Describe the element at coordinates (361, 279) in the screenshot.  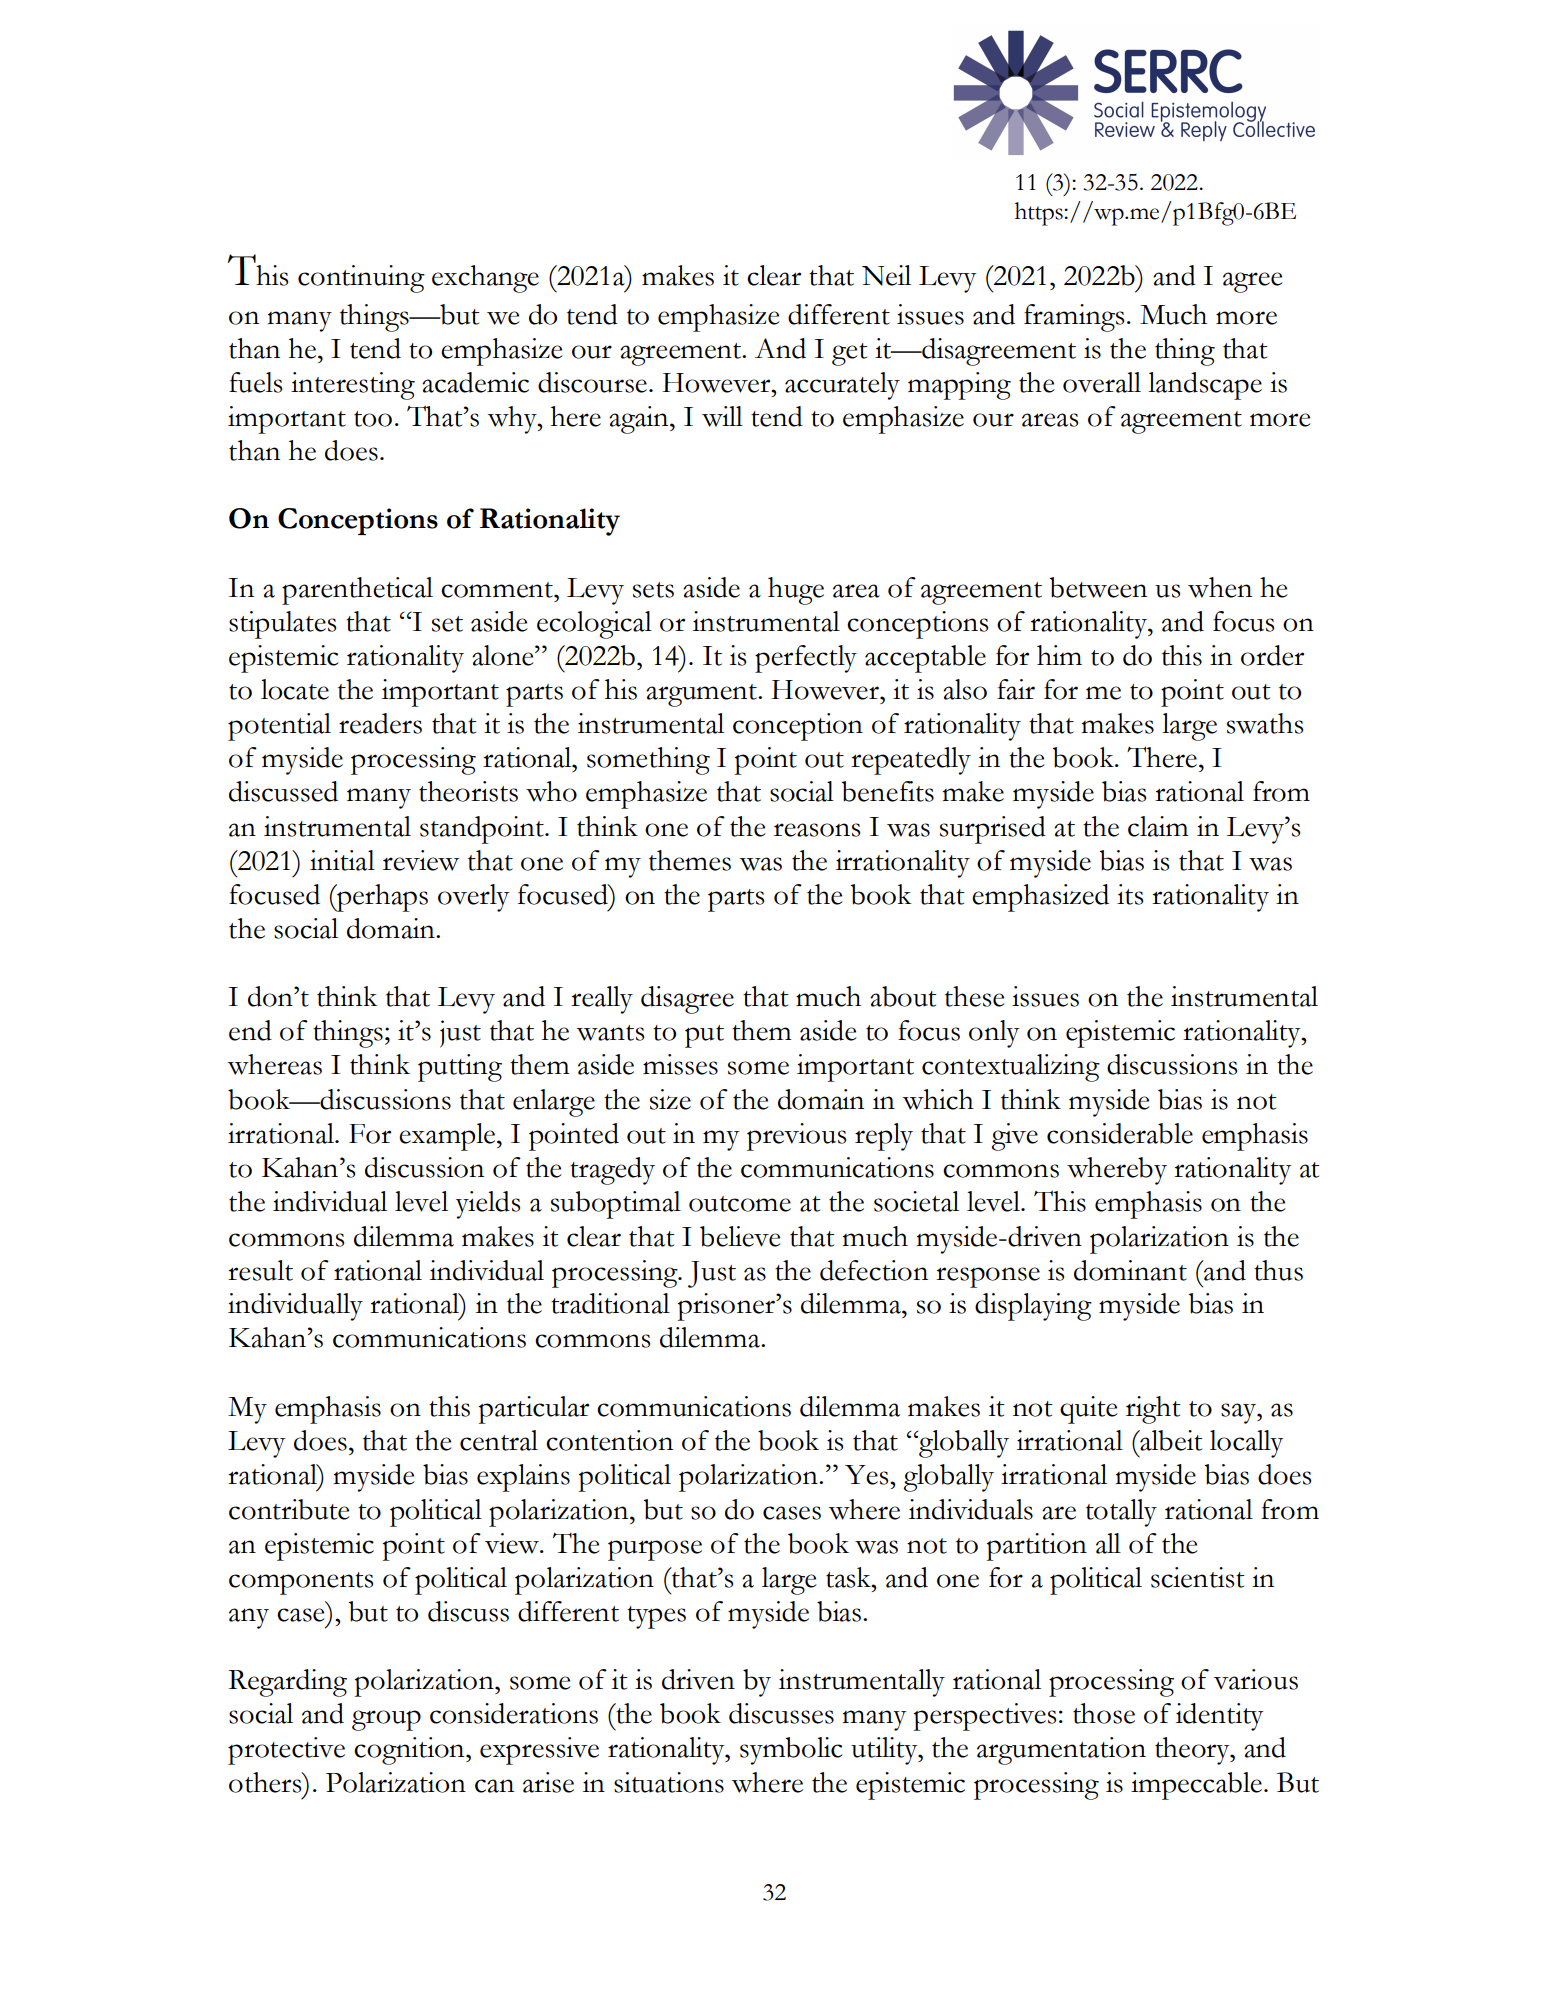
I see `continuing` at that location.
